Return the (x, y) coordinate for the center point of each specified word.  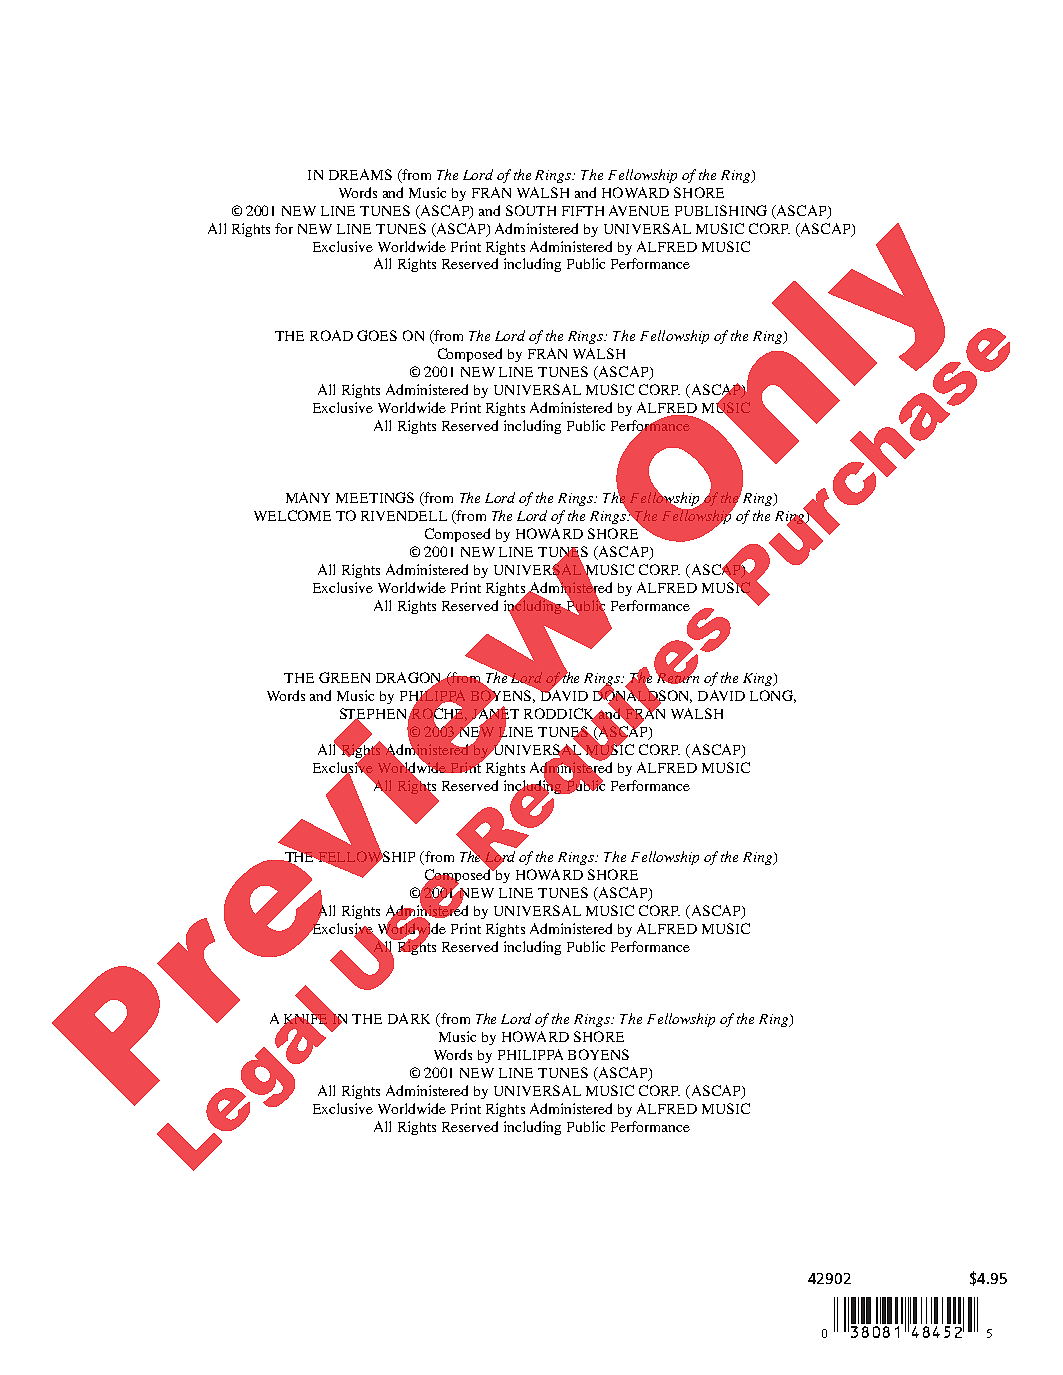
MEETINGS (375, 497)
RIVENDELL (404, 516)
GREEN (344, 677)
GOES (377, 335)
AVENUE (639, 210)
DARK (409, 1018)
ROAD (331, 335)
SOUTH (531, 210)
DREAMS (360, 174)
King (759, 679)
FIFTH (583, 211)
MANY (308, 497)
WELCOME (292, 515)
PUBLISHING (721, 210)
